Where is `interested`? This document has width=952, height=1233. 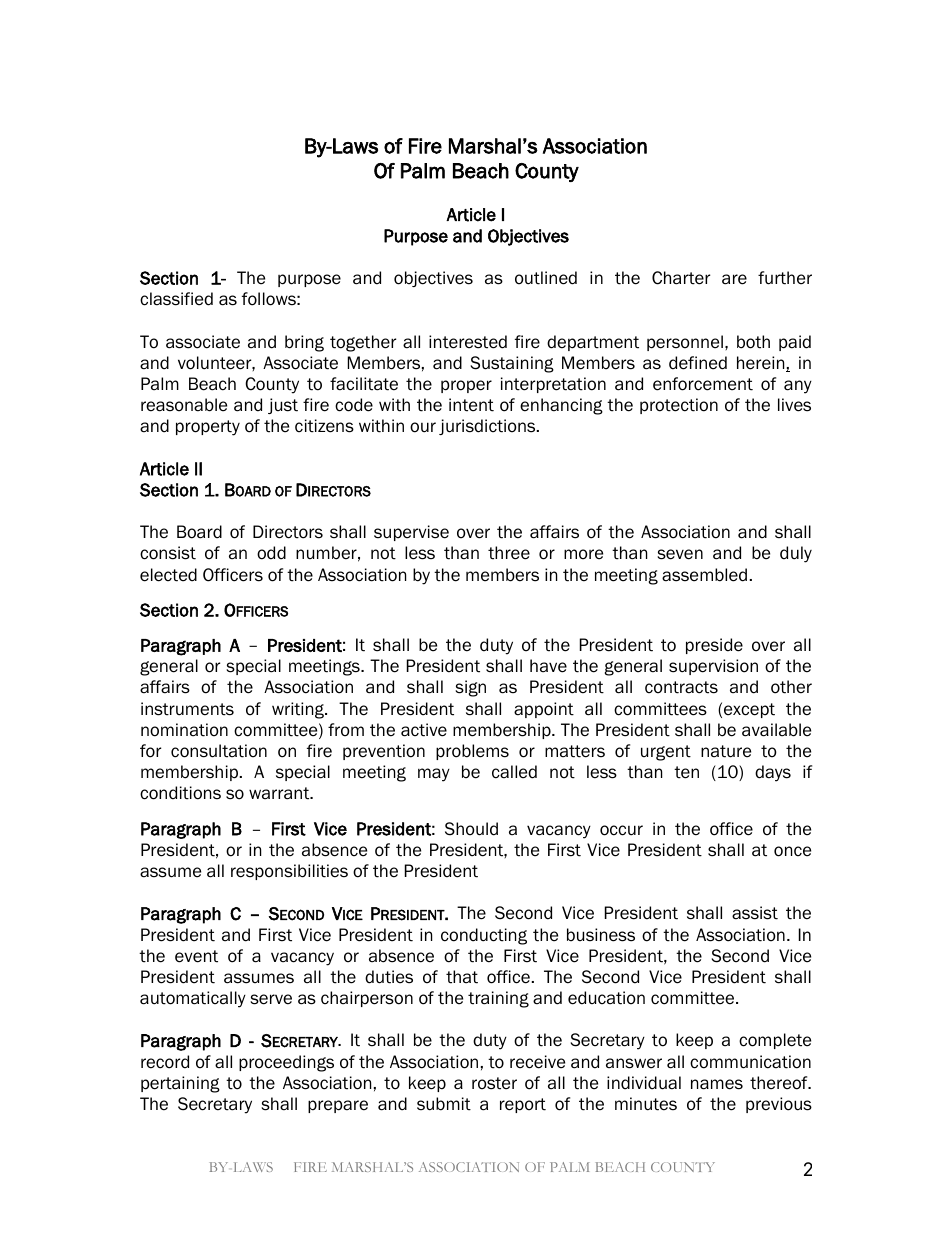
interested is located at coordinates (468, 342).
